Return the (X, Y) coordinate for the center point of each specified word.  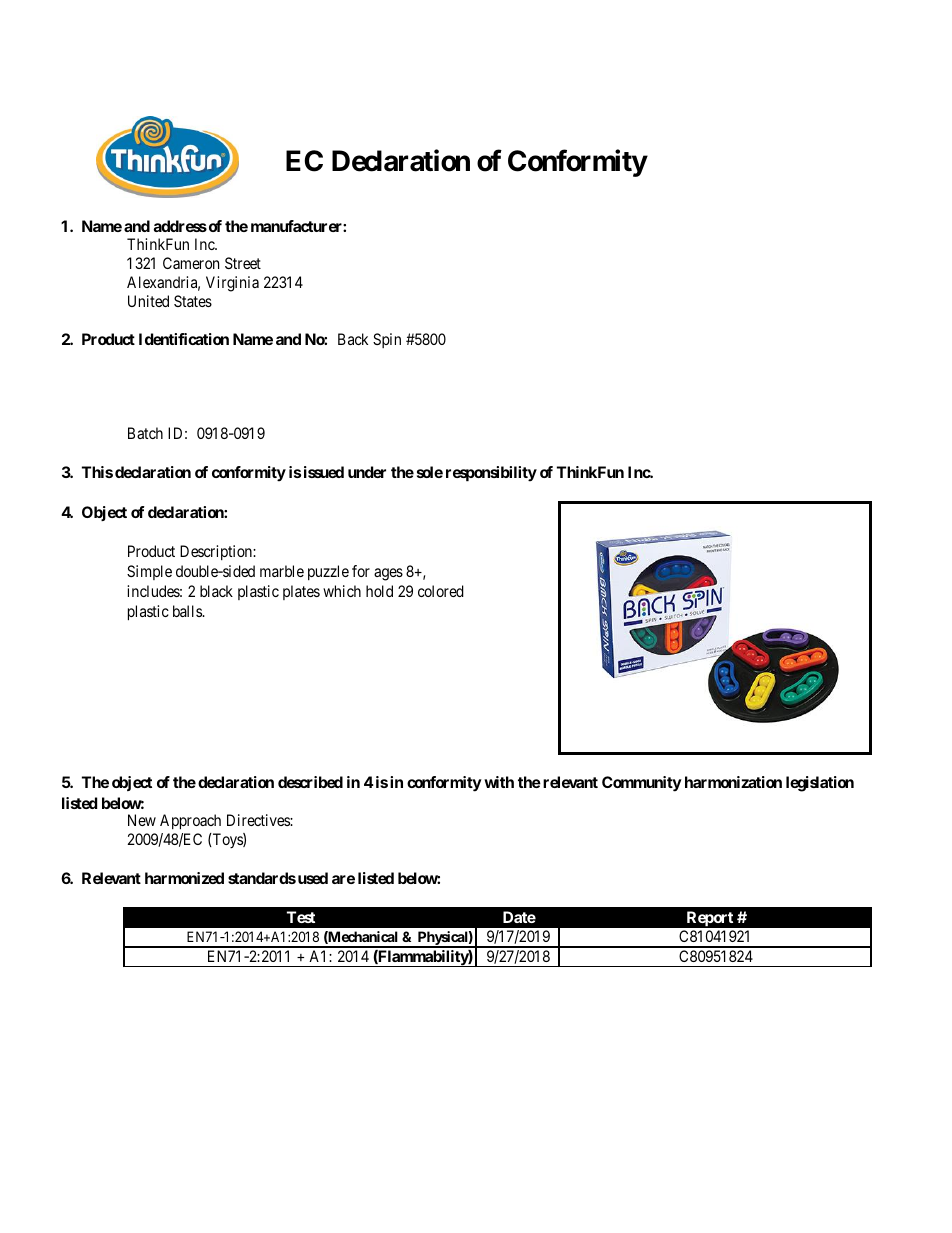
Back (353, 339)
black (216, 591)
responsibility (491, 474)
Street (243, 263)
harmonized (184, 878)
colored (441, 591)
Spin (387, 340)
